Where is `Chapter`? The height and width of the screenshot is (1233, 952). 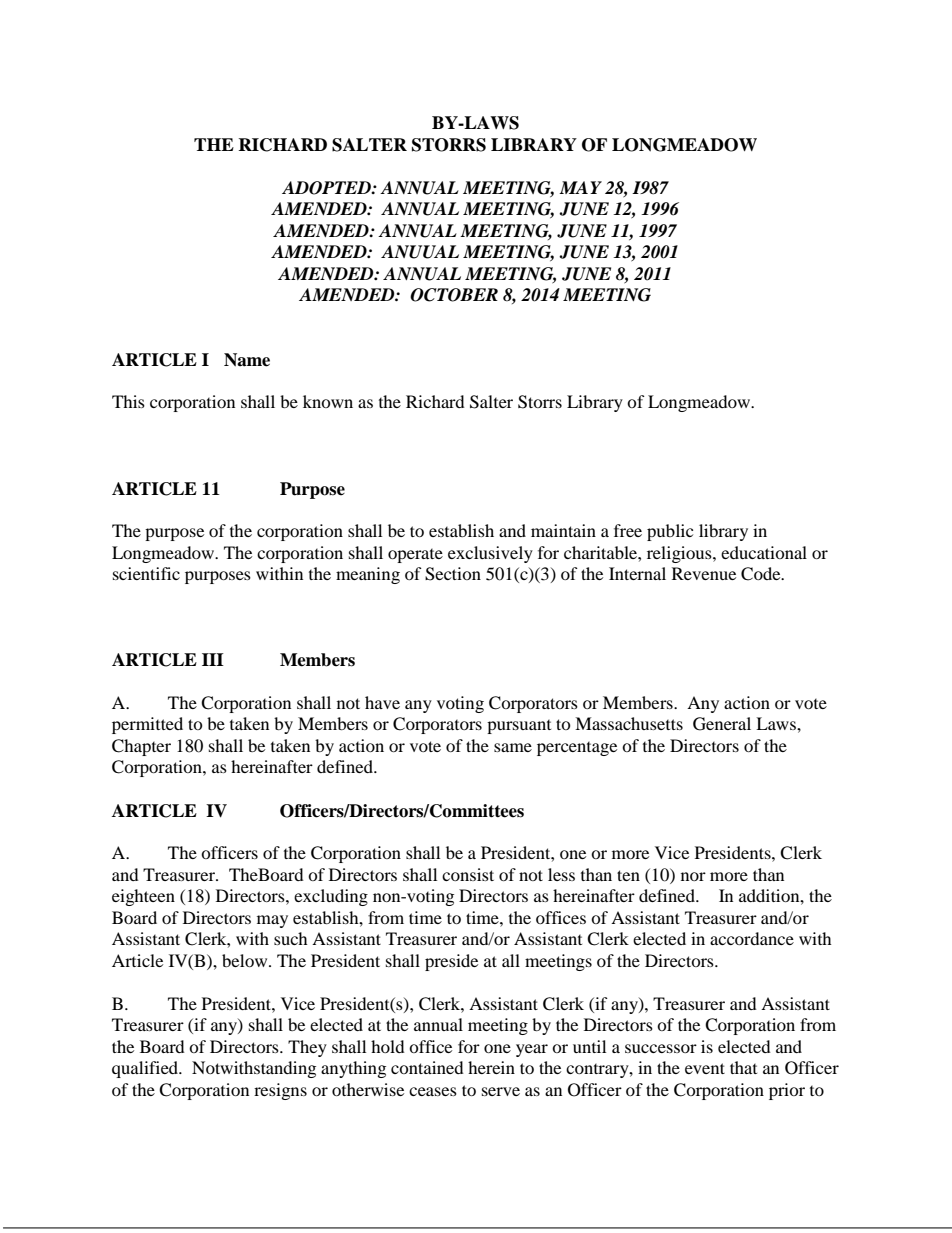 Chapter is located at coordinates (141, 747).
